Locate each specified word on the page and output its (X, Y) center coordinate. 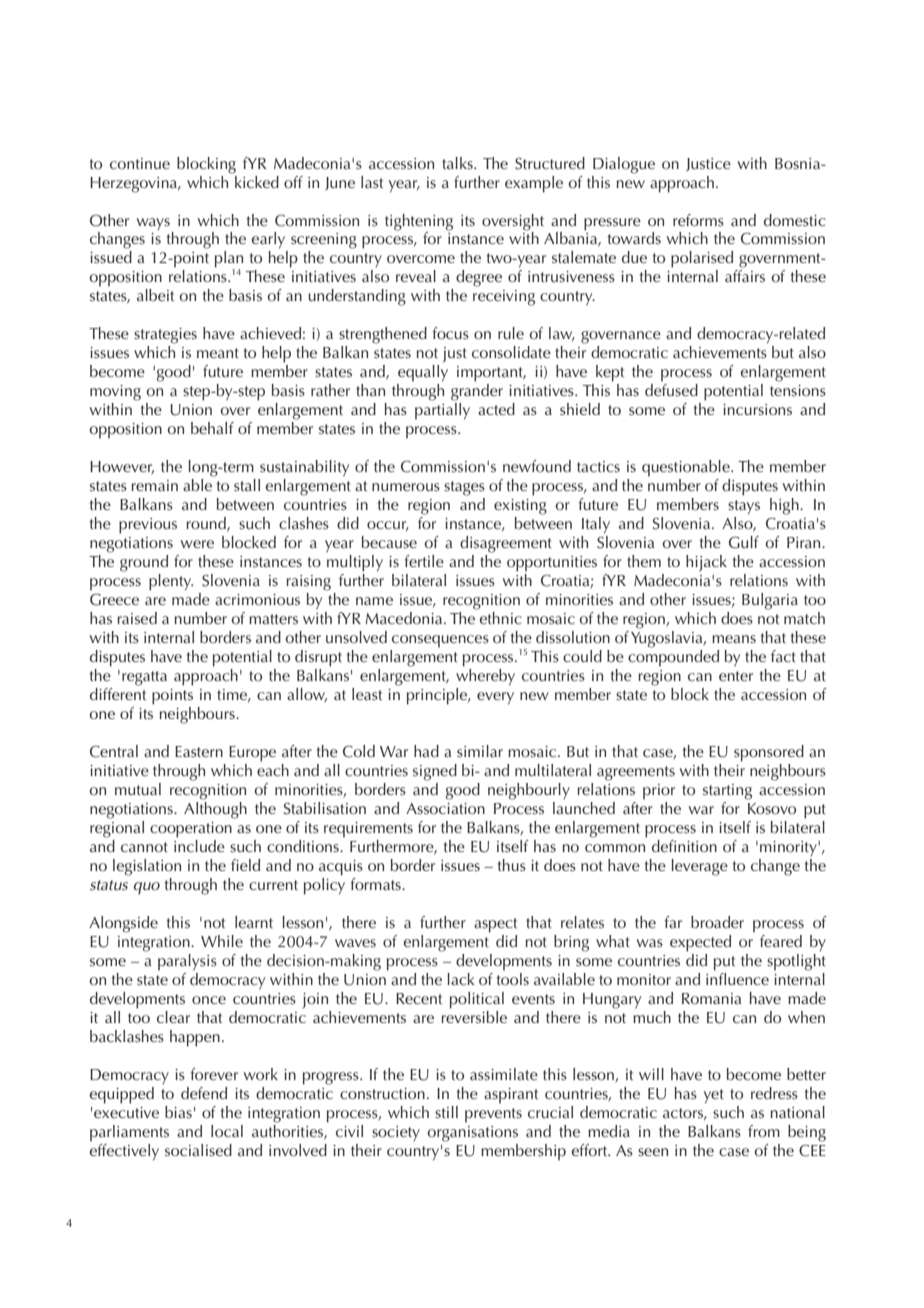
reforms (698, 220)
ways (153, 224)
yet (714, 1096)
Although (215, 809)
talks (458, 163)
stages (464, 488)
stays (744, 507)
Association (445, 809)
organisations (473, 1134)
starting (727, 792)
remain (155, 486)
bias (178, 1112)
